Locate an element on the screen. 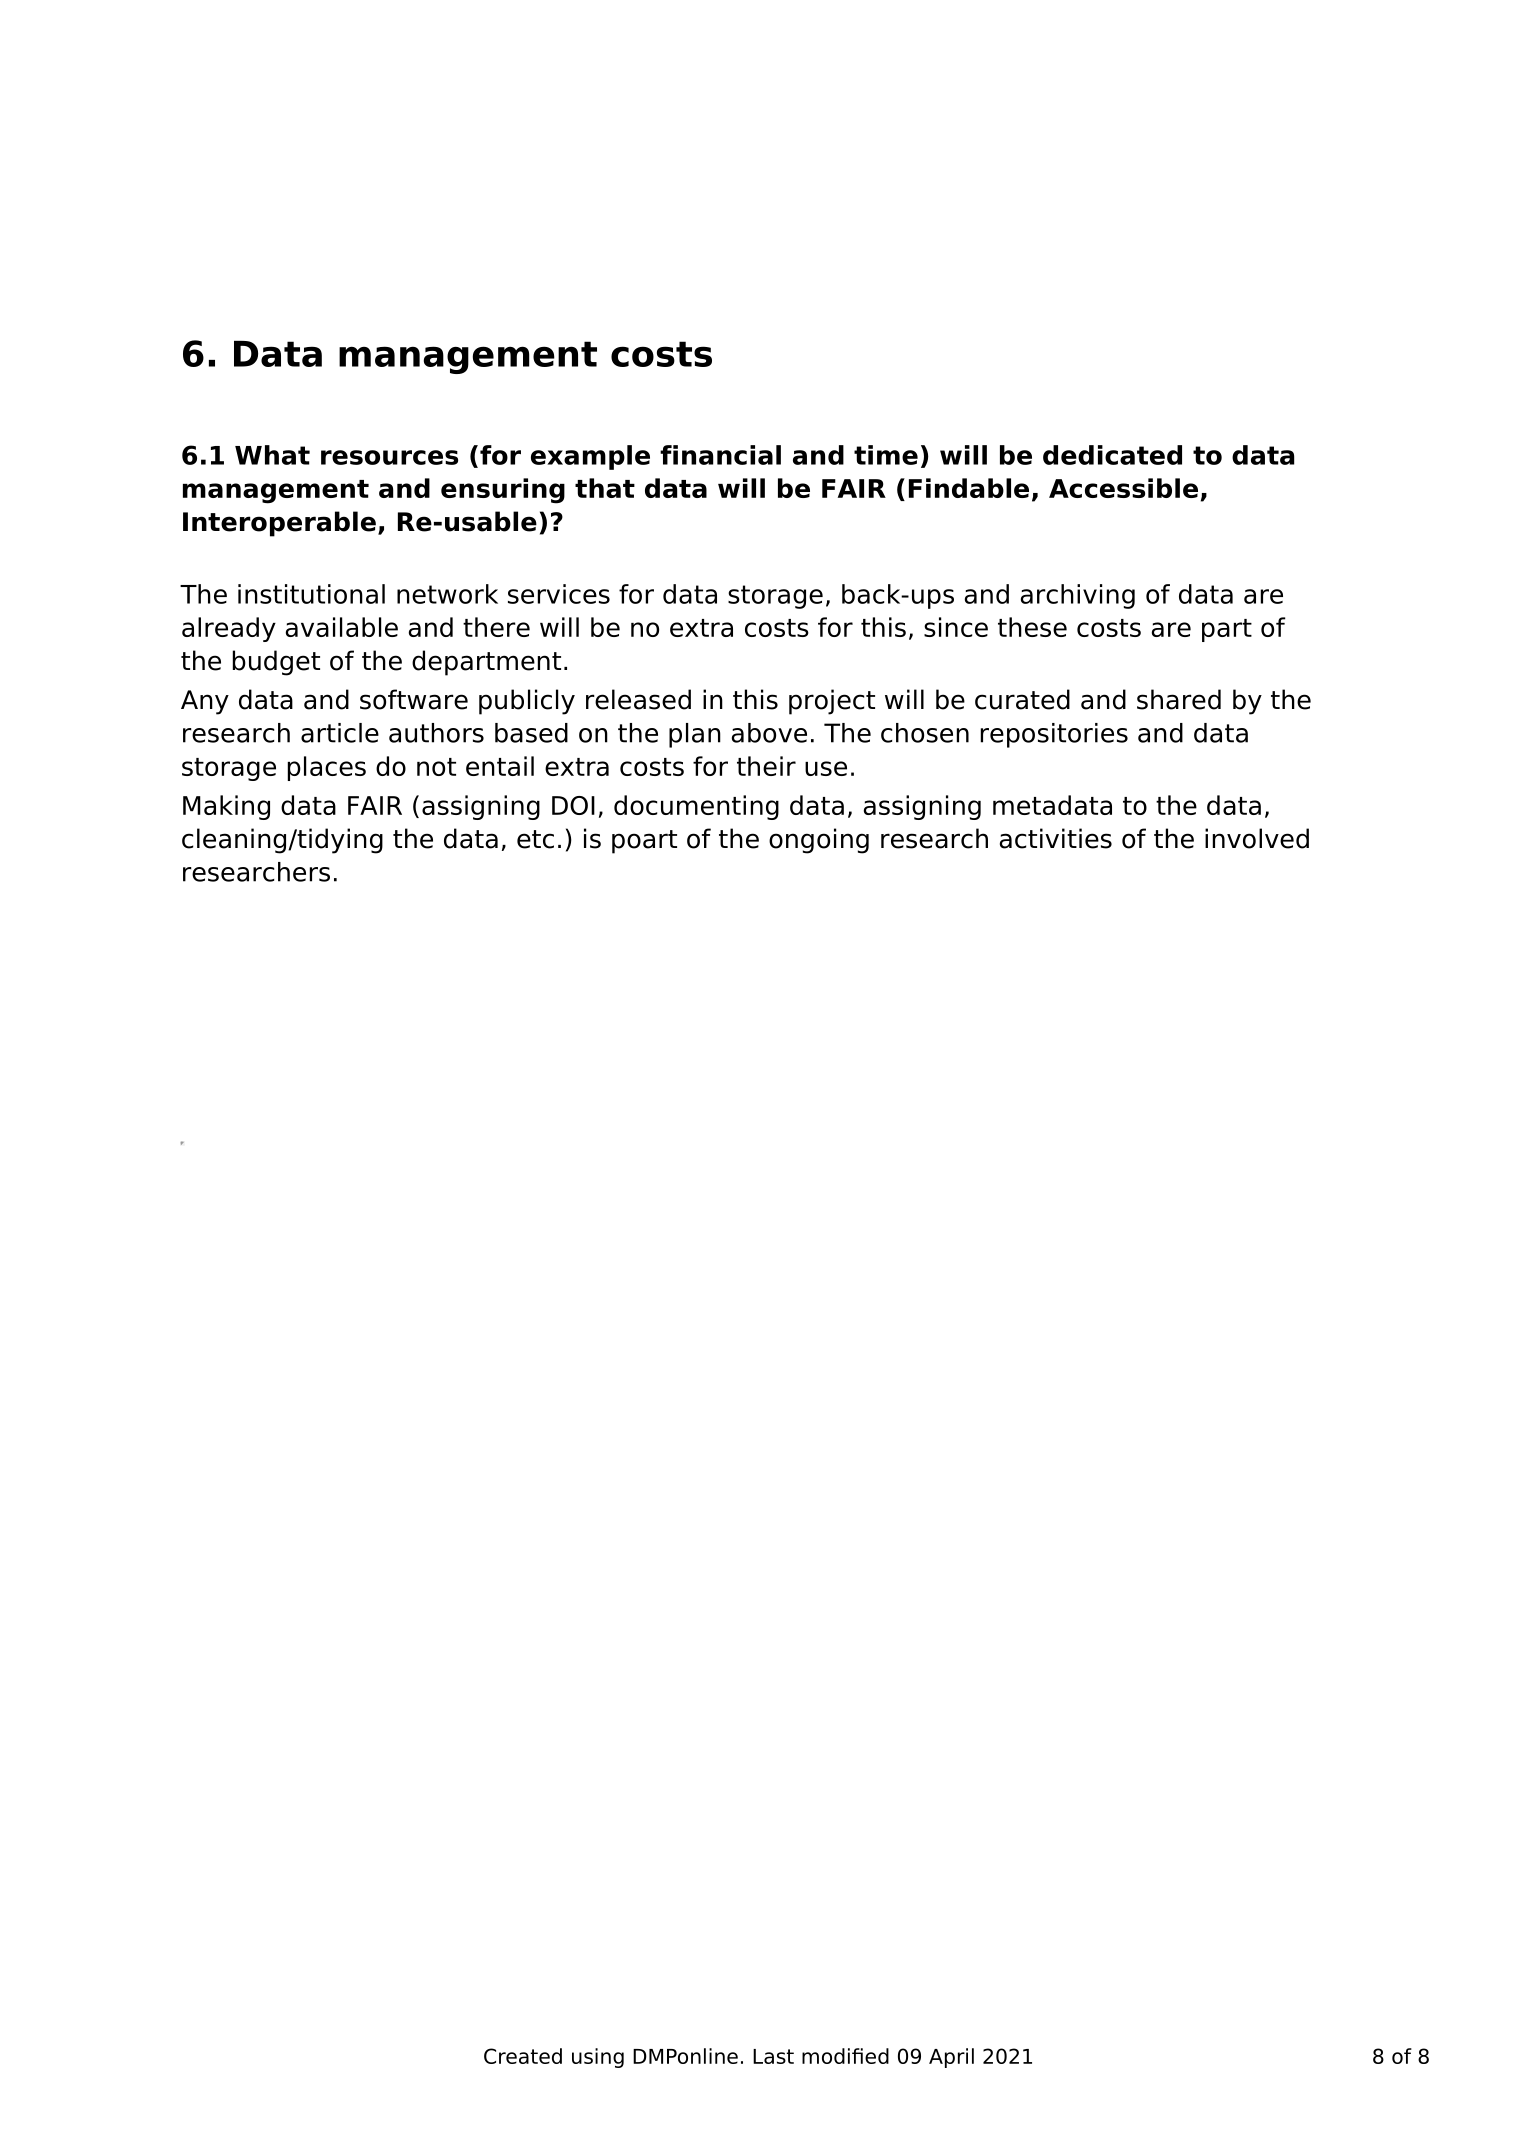  Interoperable is located at coordinates (279, 524).
